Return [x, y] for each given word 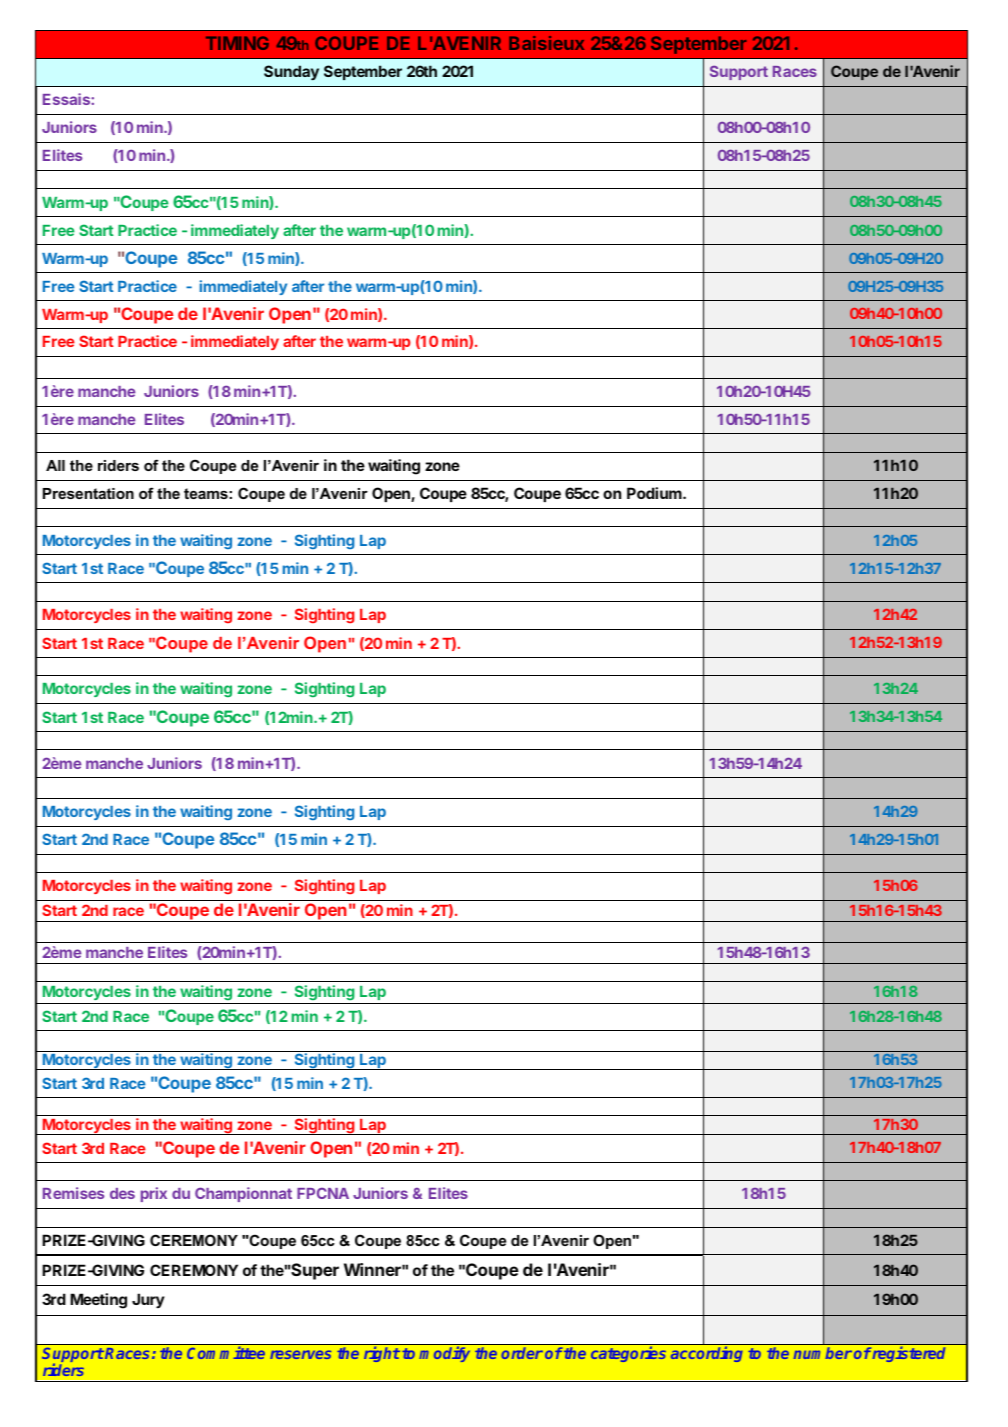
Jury [148, 1300]
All [55, 465]
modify [444, 1354]
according [707, 1354]
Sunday [291, 72]
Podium [655, 493]
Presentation [88, 493]
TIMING [237, 43]
